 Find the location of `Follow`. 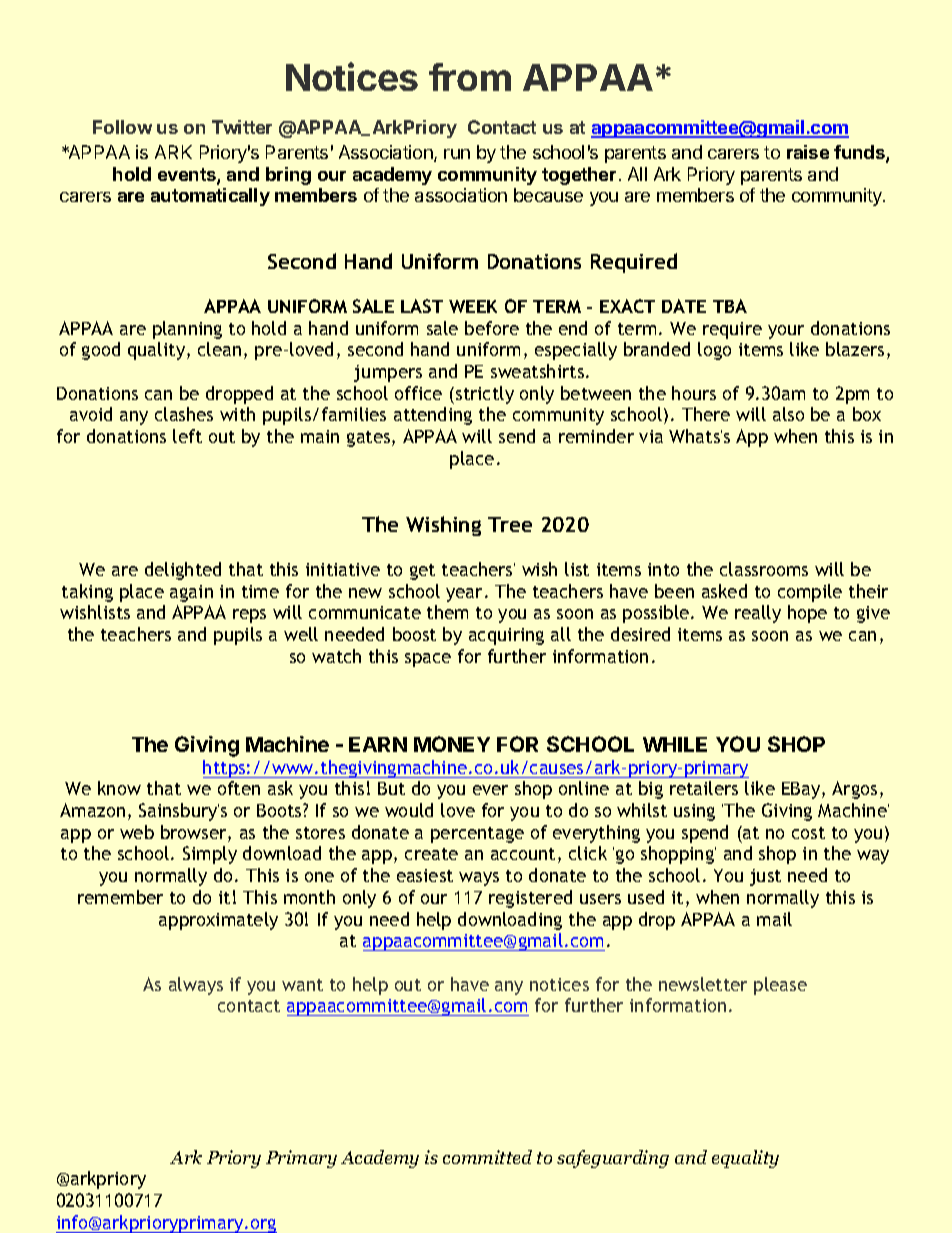

Follow is located at coordinates (122, 127).
